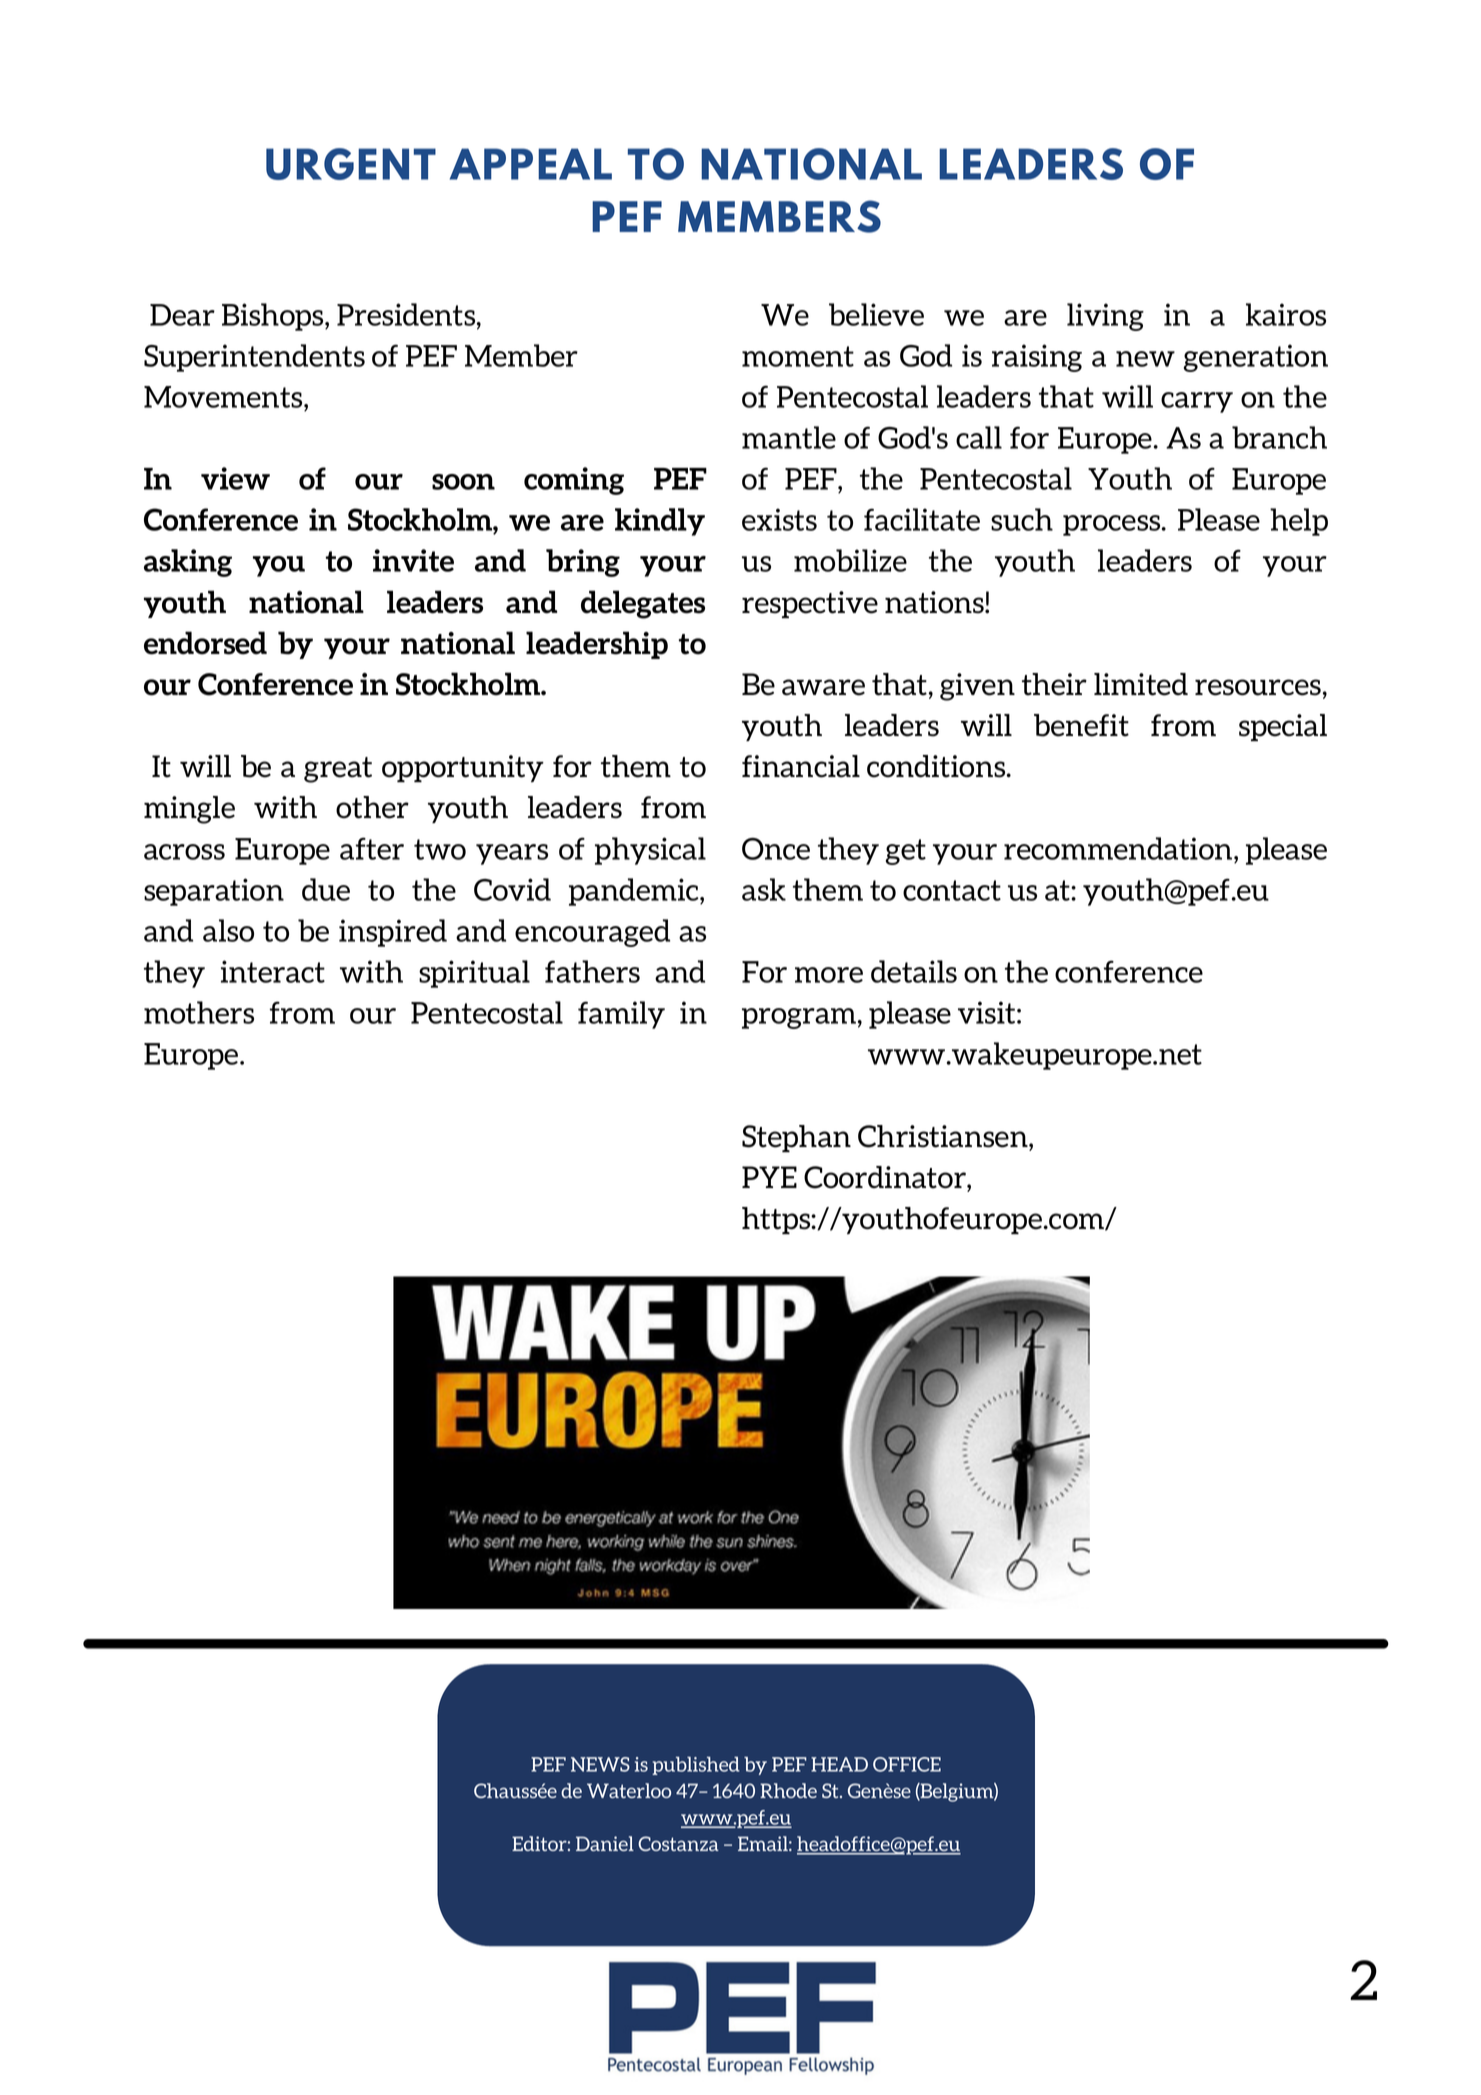  What do you see at coordinates (779, 519) in the page?
I see `exists` at bounding box center [779, 519].
